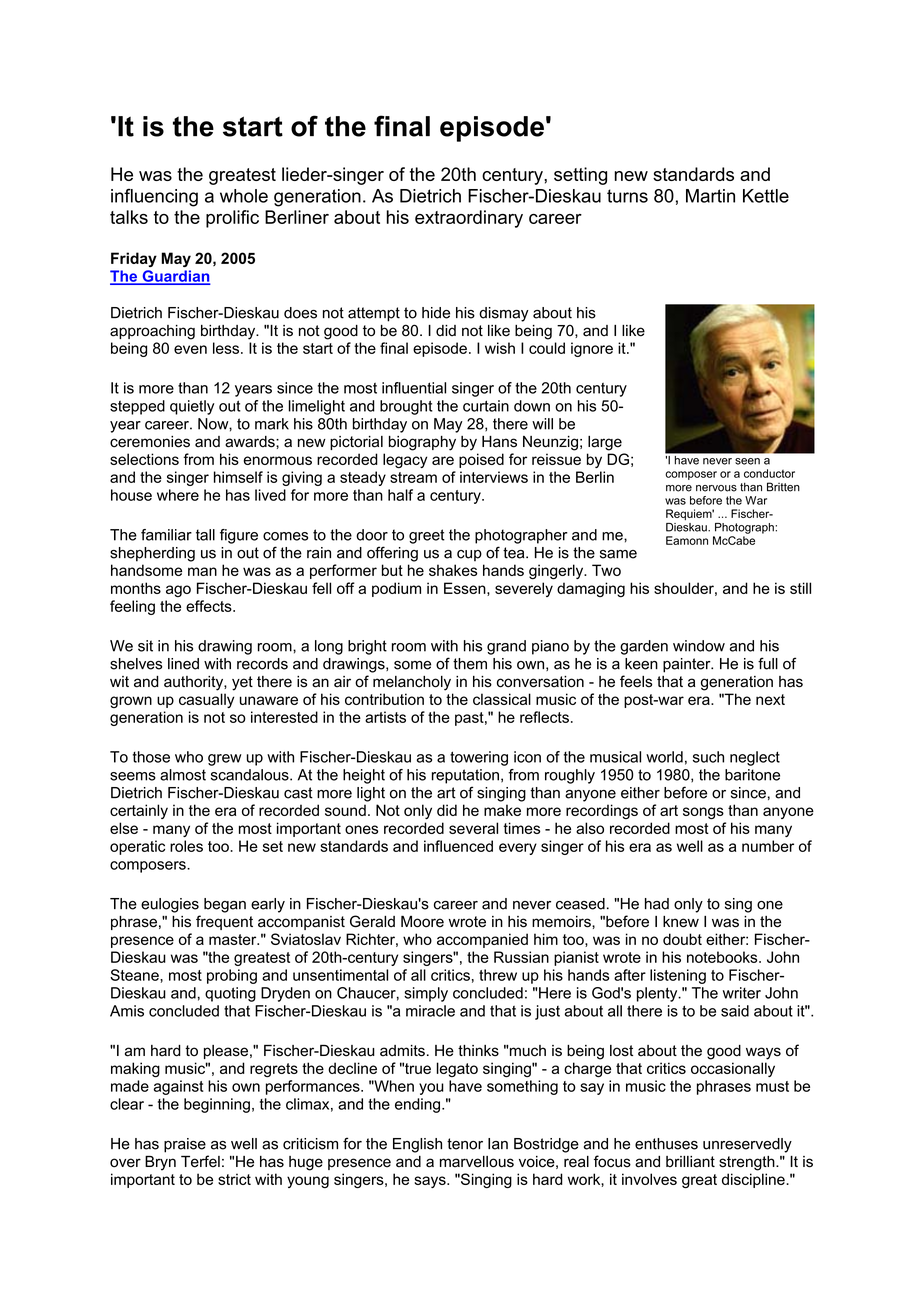 The image size is (924, 1308). Describe the element at coordinates (185, 1145) in the screenshot. I see `praise` at that location.
